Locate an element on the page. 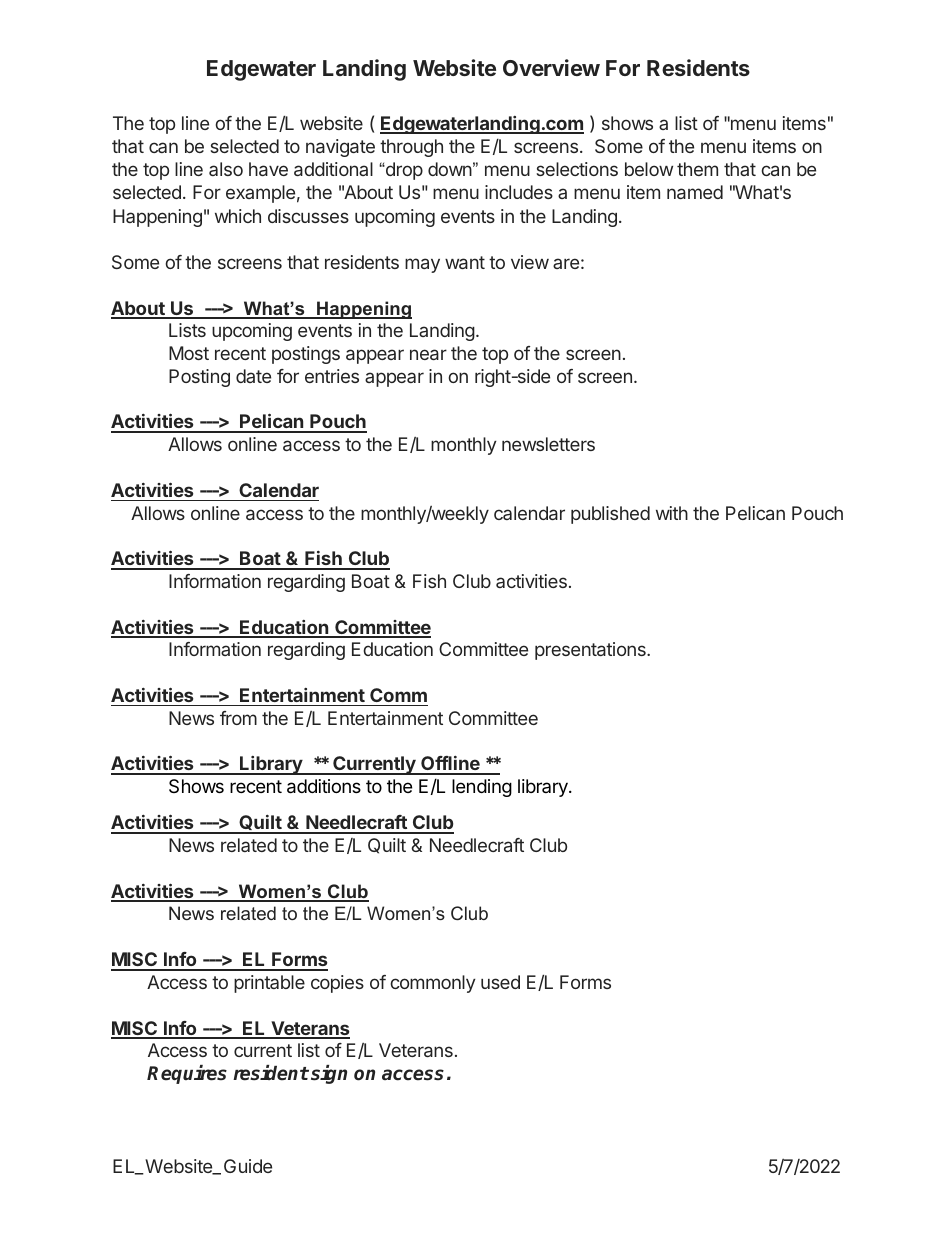 Image resolution: width=952 pixels, height=1233 pixels. through is located at coordinates (411, 148).
